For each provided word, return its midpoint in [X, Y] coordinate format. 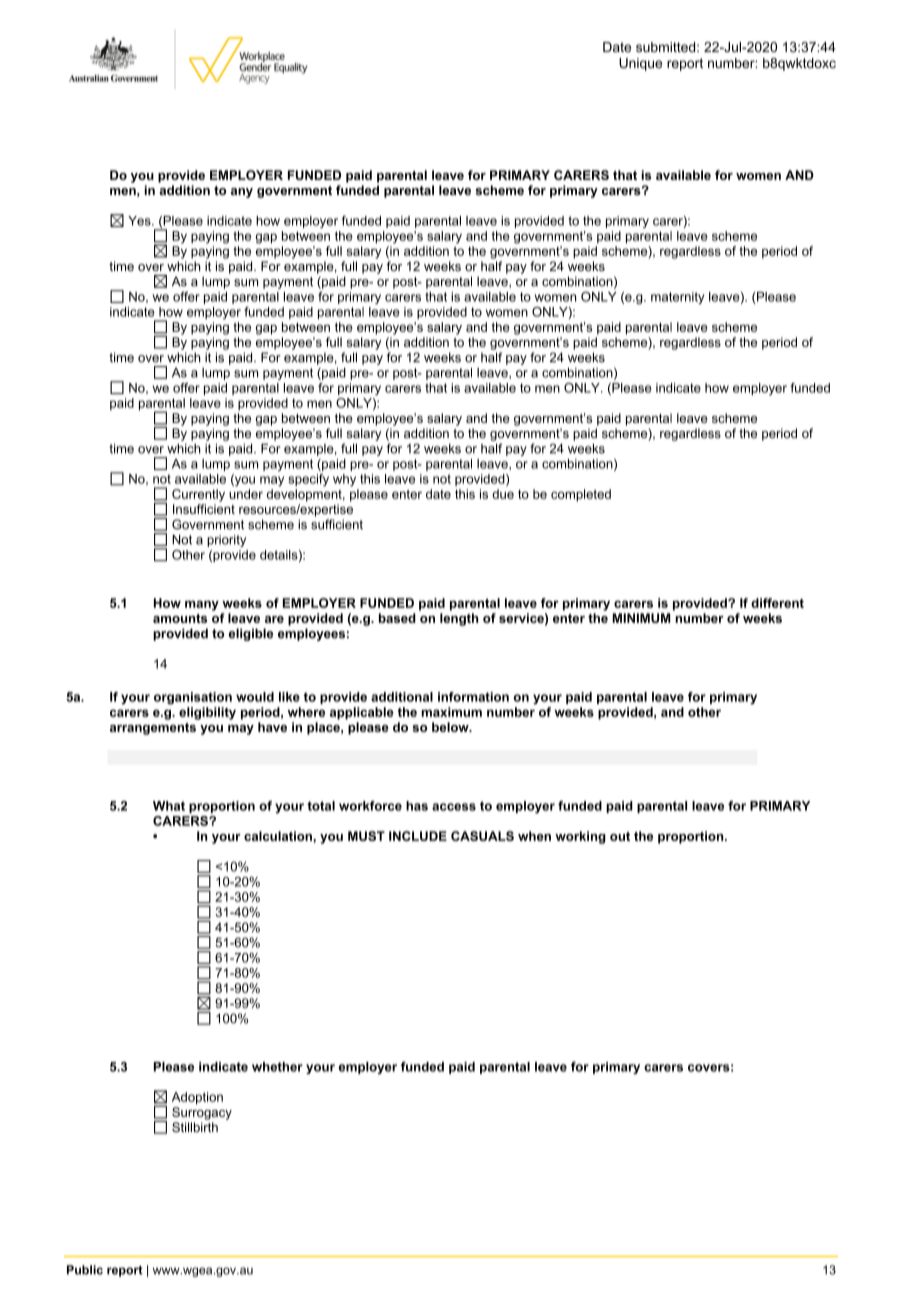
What [169, 806]
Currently [198, 495]
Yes [140, 221]
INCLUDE [418, 836]
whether [277, 1067]
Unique [640, 64]
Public [85, 1270]
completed [581, 495]
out [620, 836]
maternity [677, 298]
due [503, 494]
